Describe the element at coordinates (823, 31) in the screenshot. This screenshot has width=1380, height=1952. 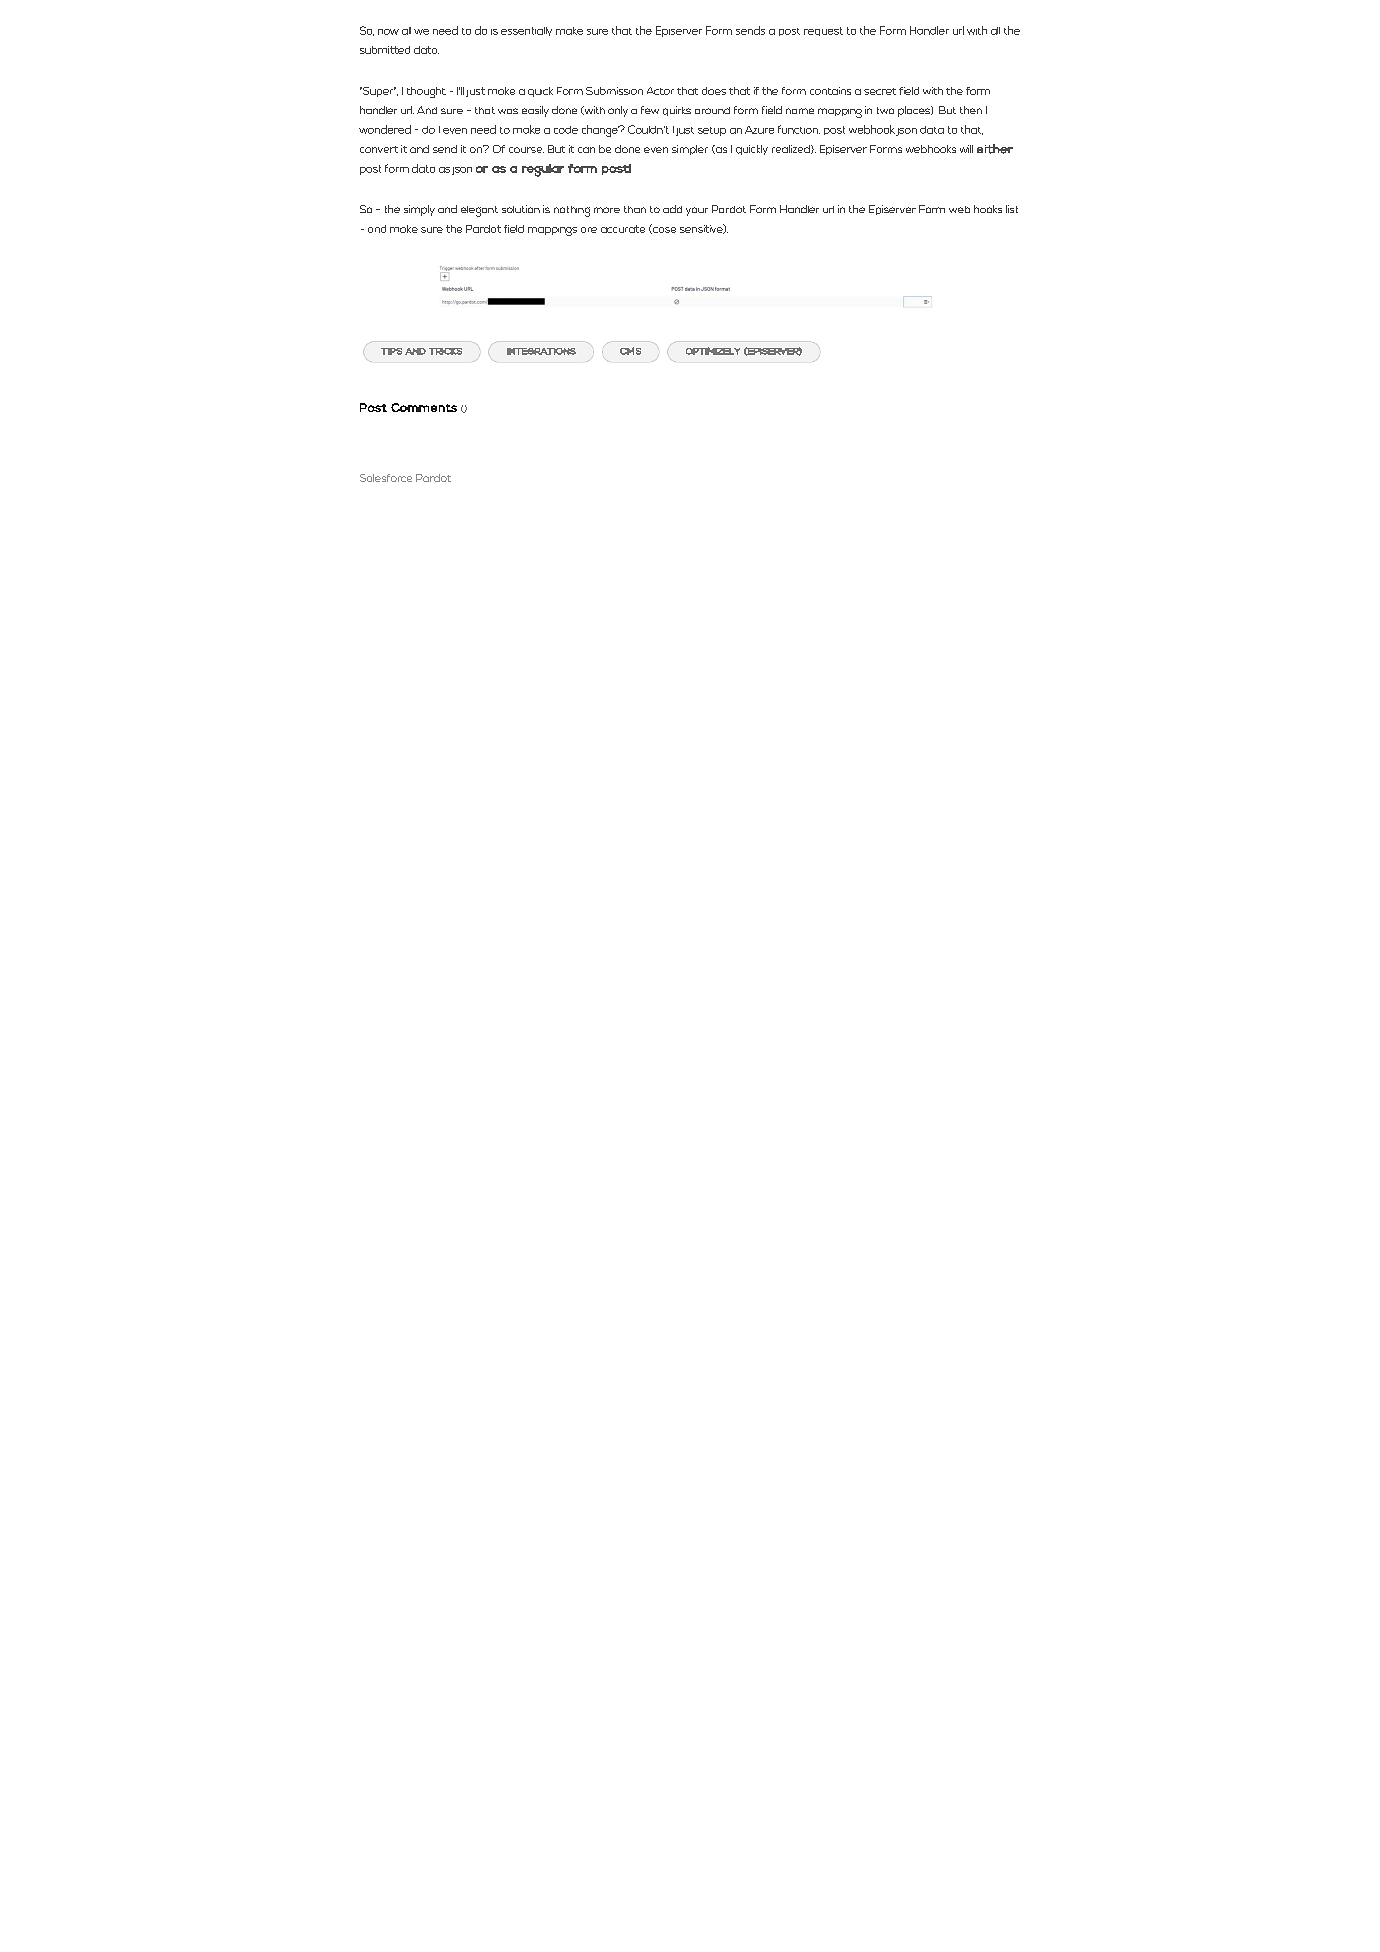
I see `request` at that location.
